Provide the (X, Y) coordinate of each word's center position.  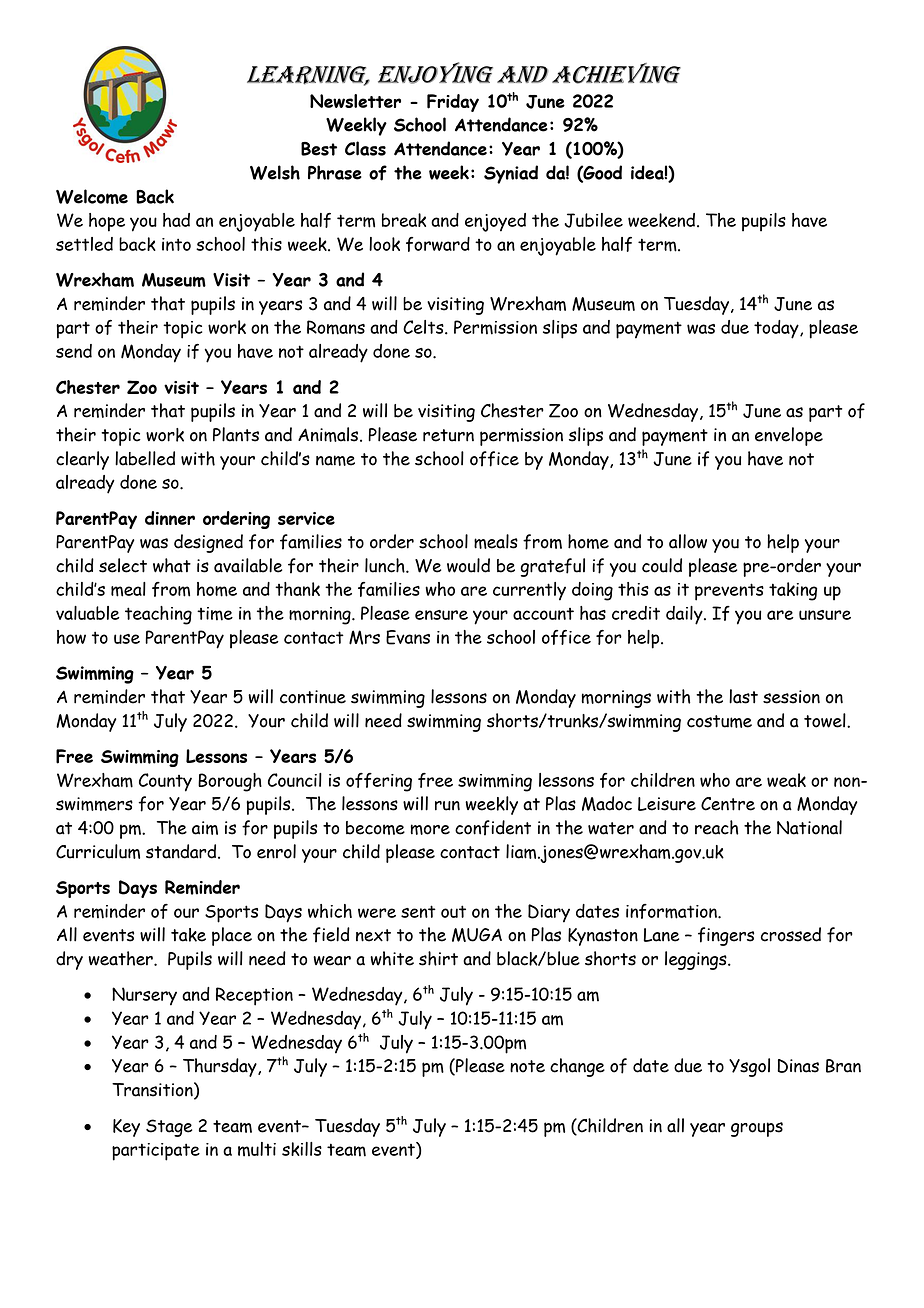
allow (688, 541)
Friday (453, 103)
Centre (728, 804)
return (448, 435)
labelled (145, 458)
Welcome (92, 196)
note (527, 1066)
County (165, 782)
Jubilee (593, 220)
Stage (169, 1128)
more (430, 829)
